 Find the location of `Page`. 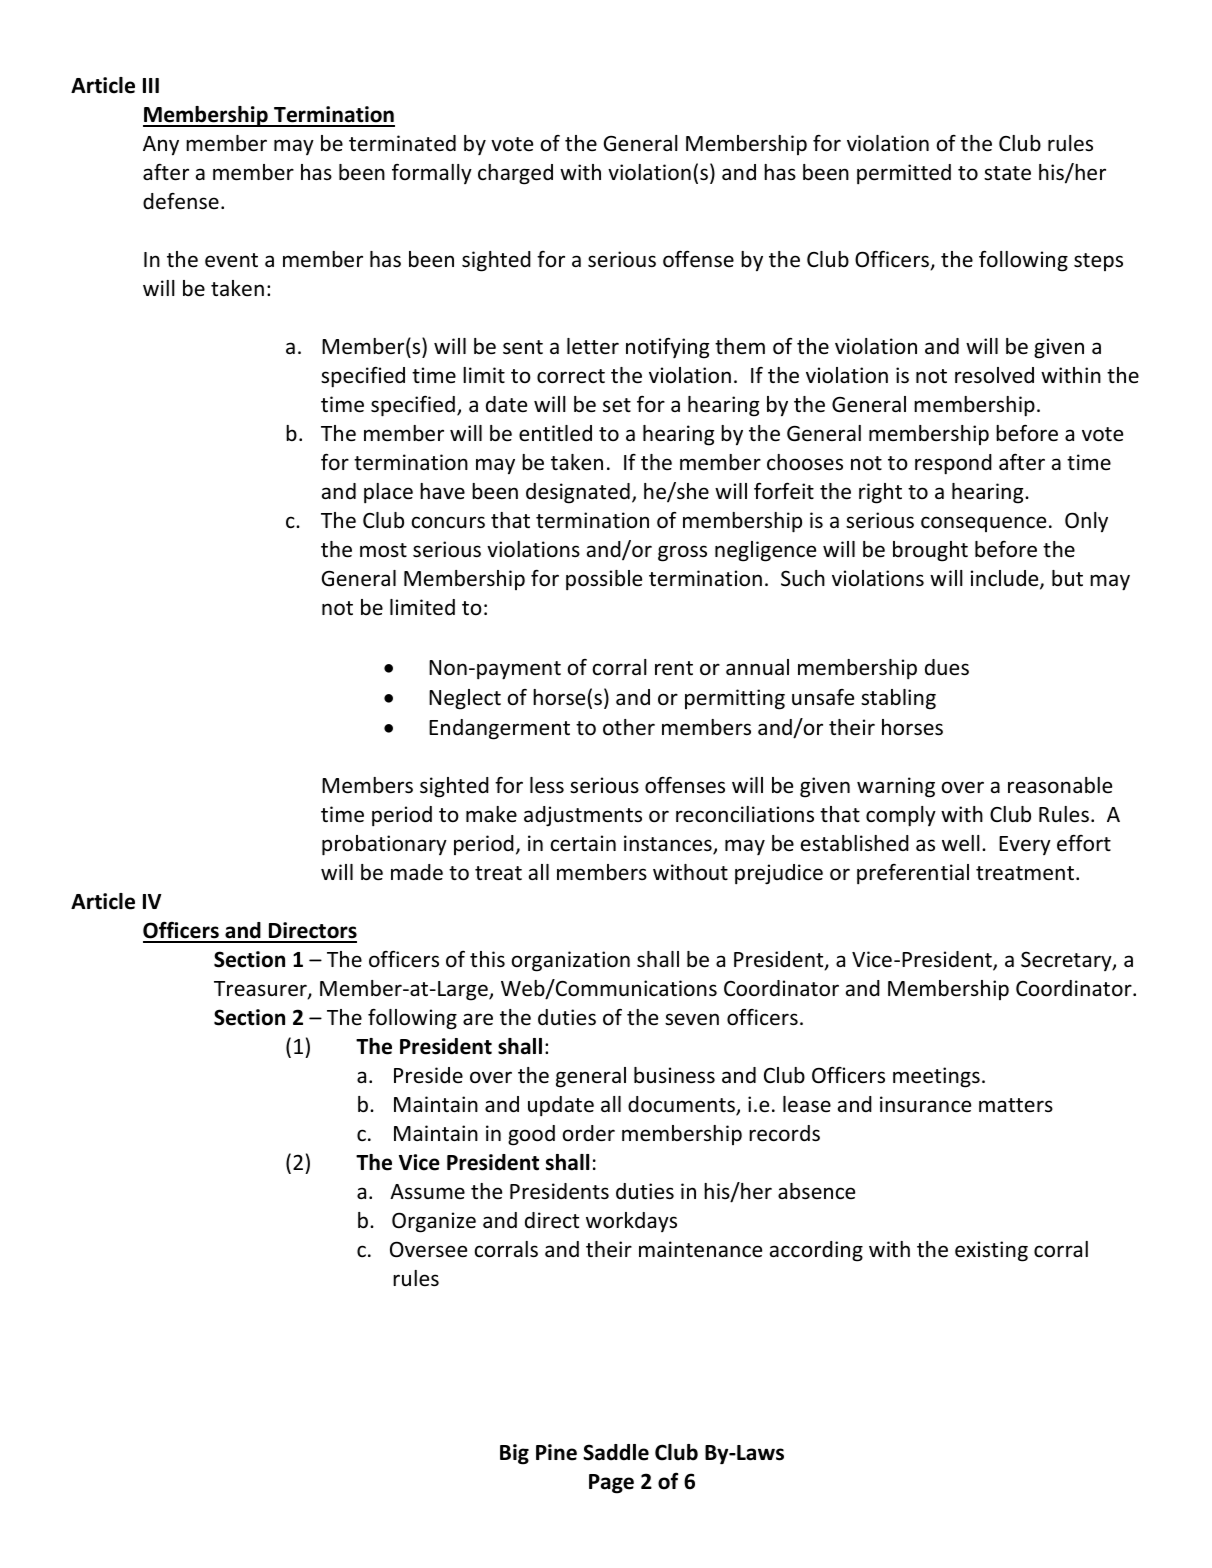

Page is located at coordinates (611, 1484).
